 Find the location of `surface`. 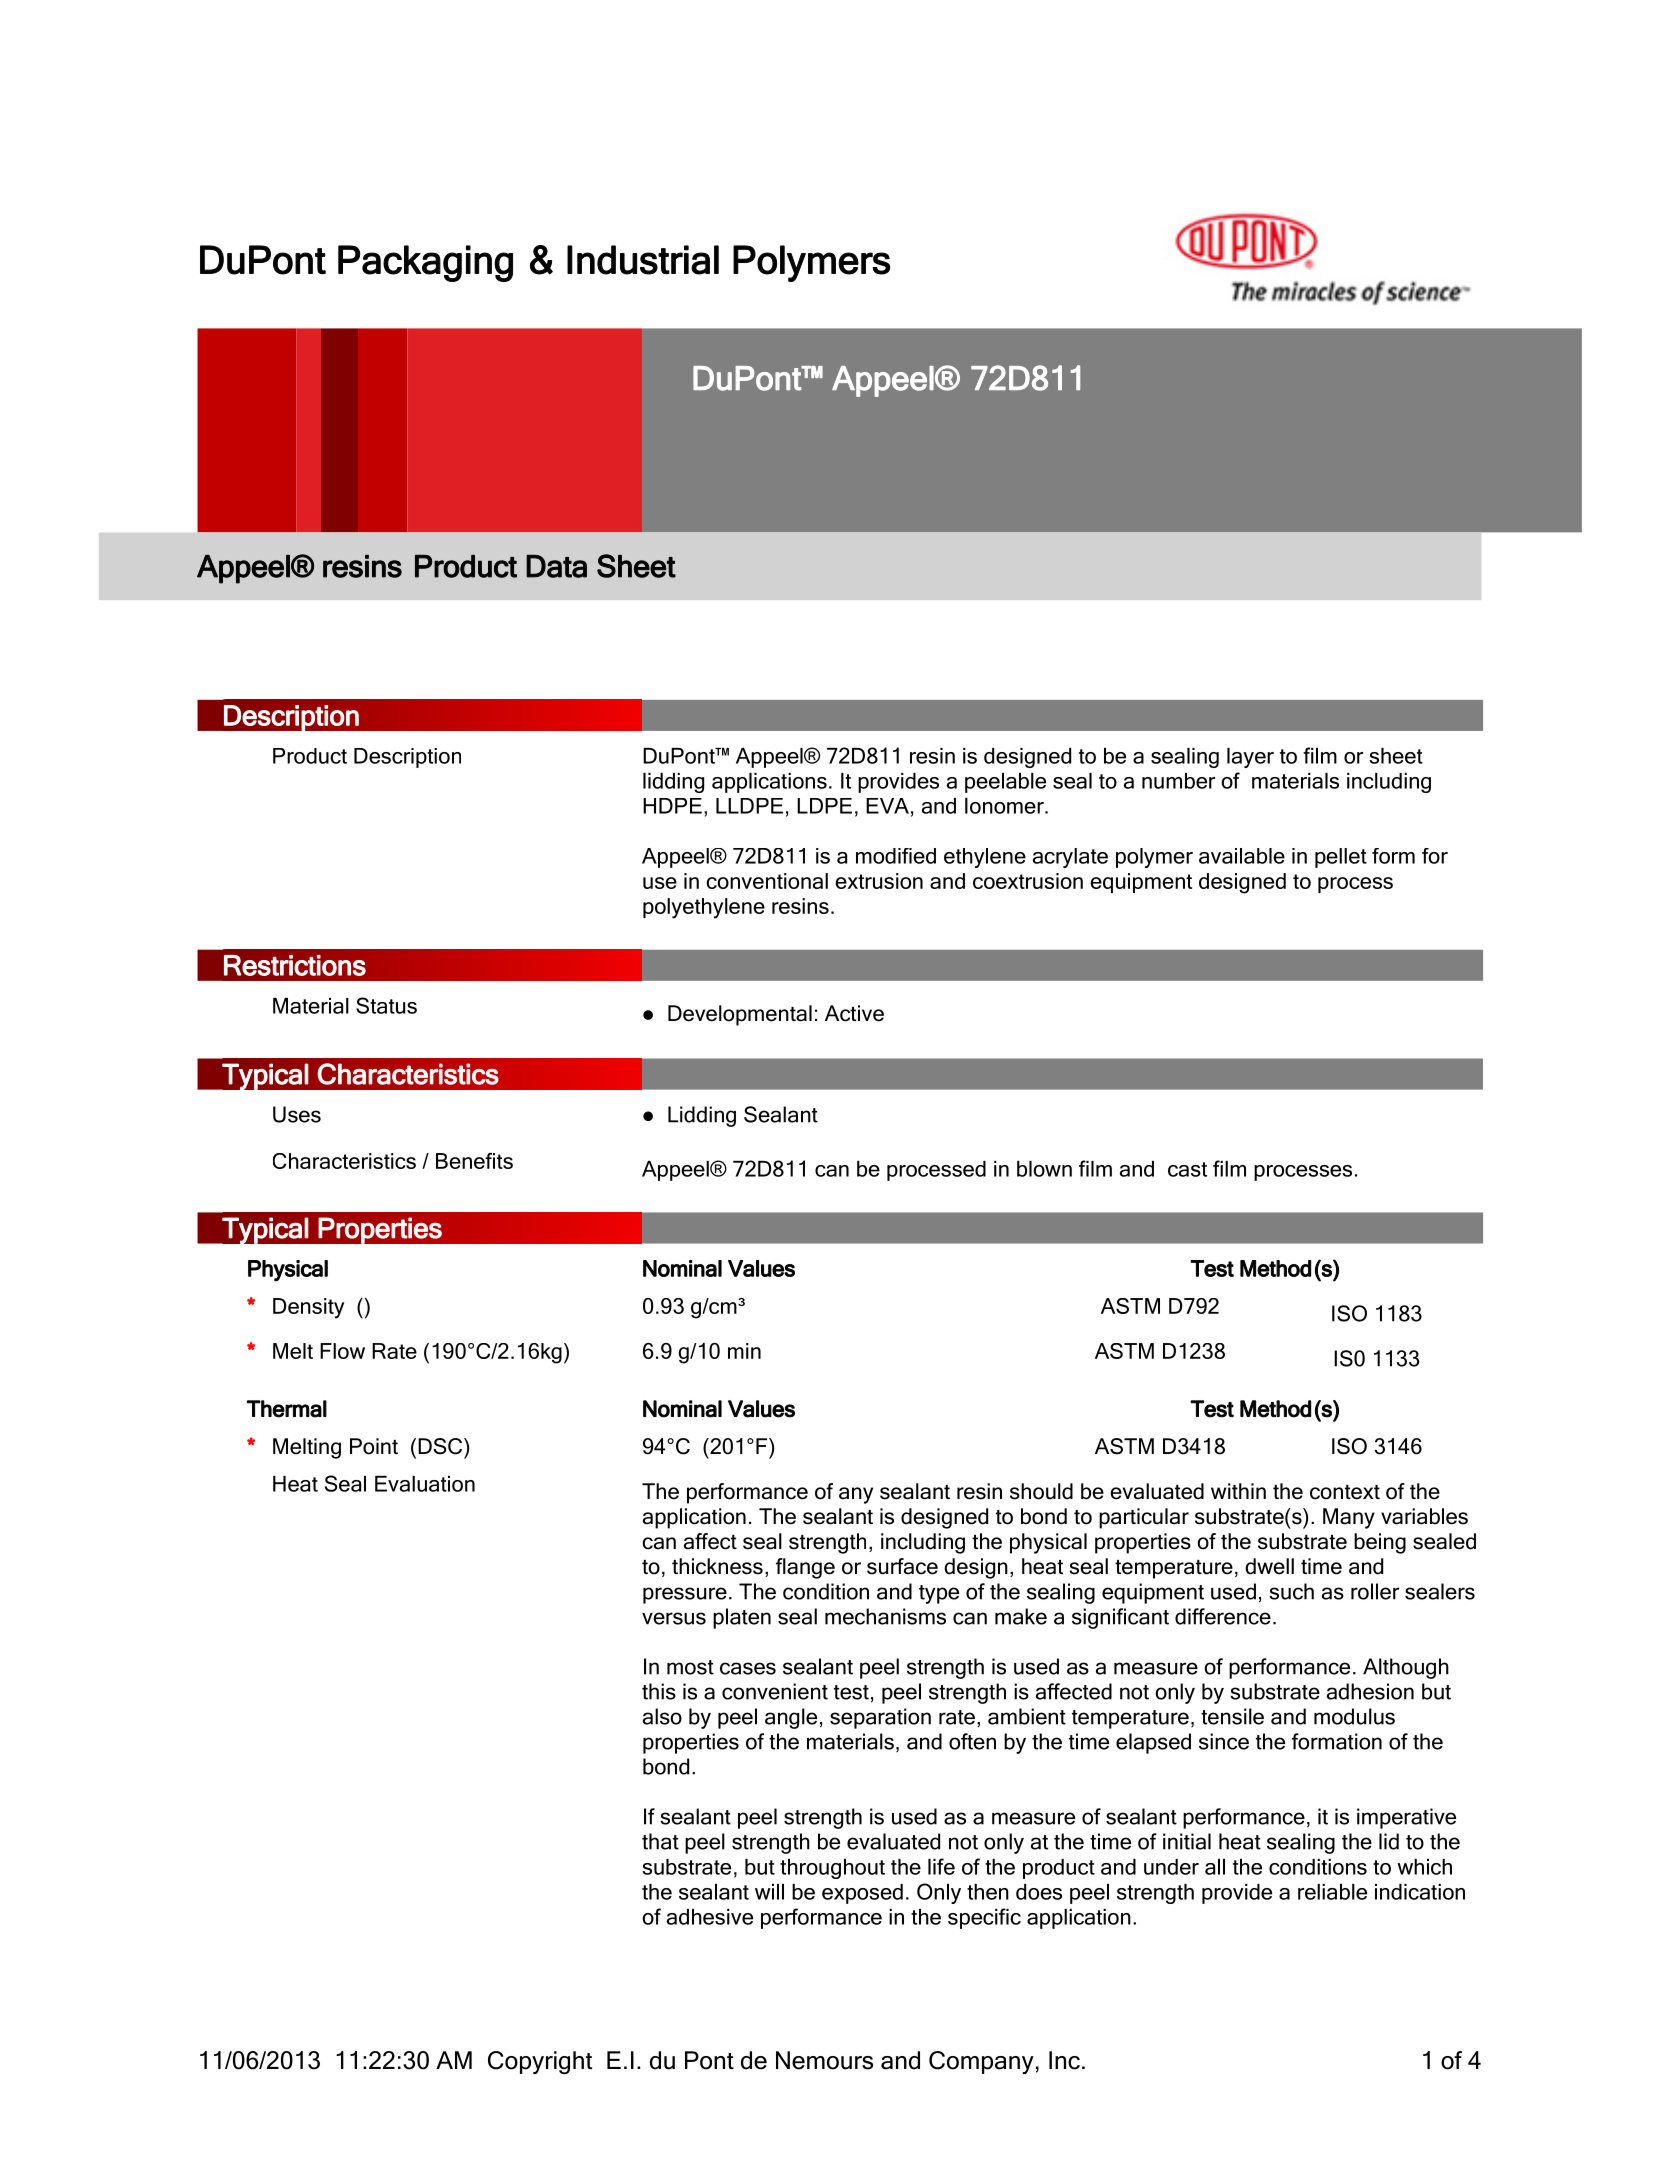

surface is located at coordinates (902, 1566).
